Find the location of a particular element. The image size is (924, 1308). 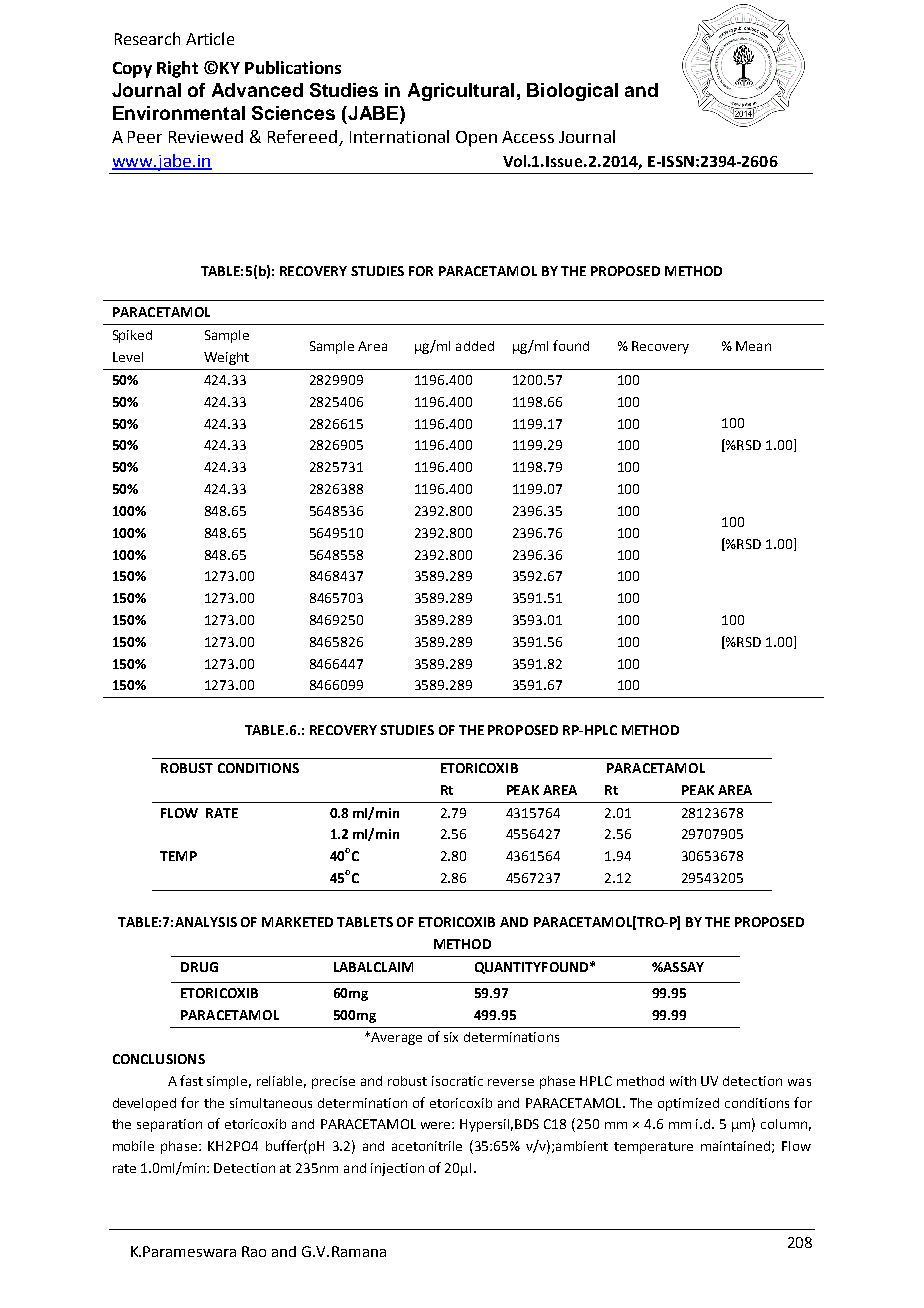

Weight is located at coordinates (226, 358).
